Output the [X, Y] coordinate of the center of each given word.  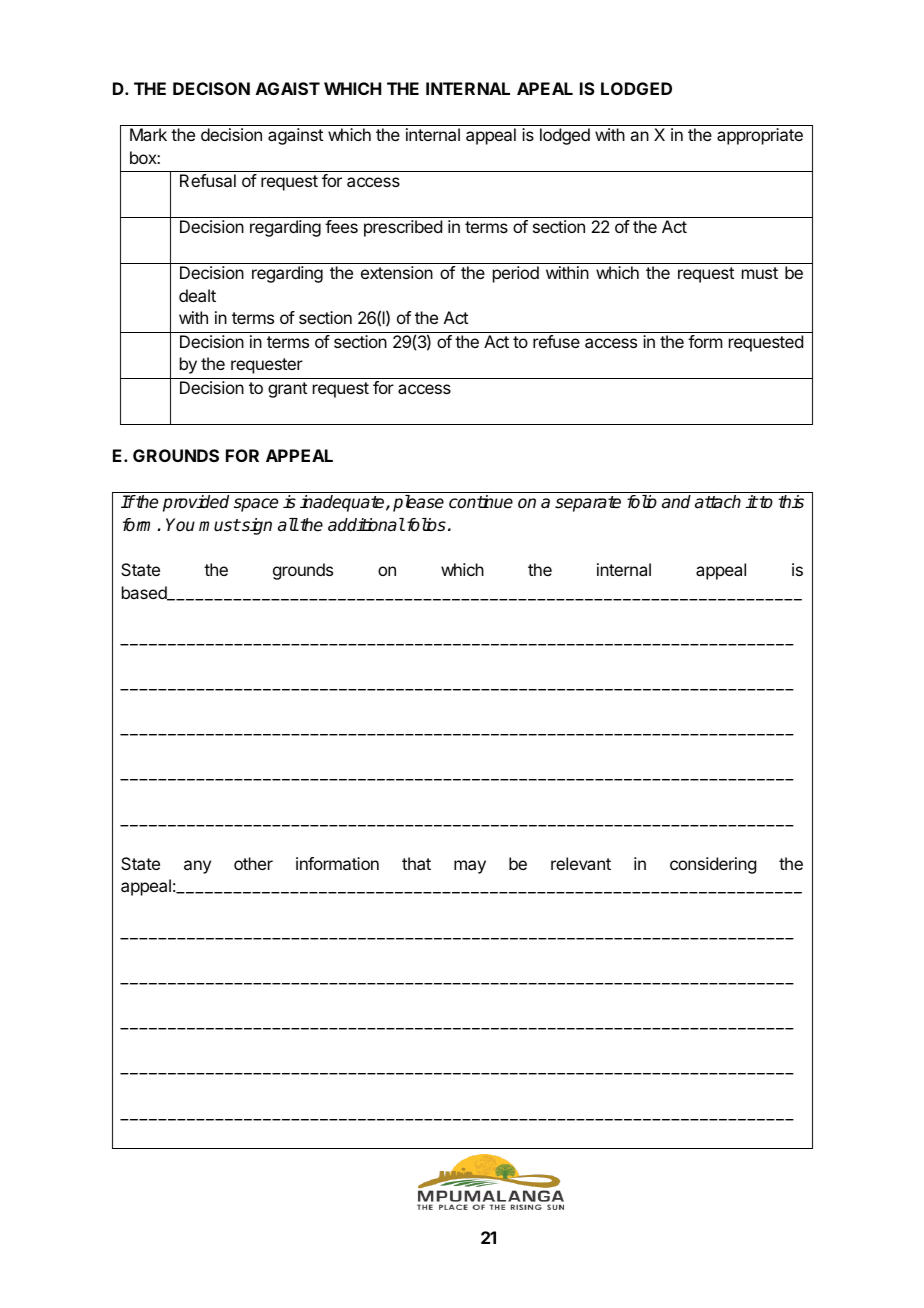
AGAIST [288, 88]
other [253, 863]
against [295, 136]
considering [713, 865]
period [516, 274]
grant [287, 390]
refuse [556, 341]
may [470, 867]
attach [718, 502]
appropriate [760, 136]
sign [256, 526]
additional [366, 525]
